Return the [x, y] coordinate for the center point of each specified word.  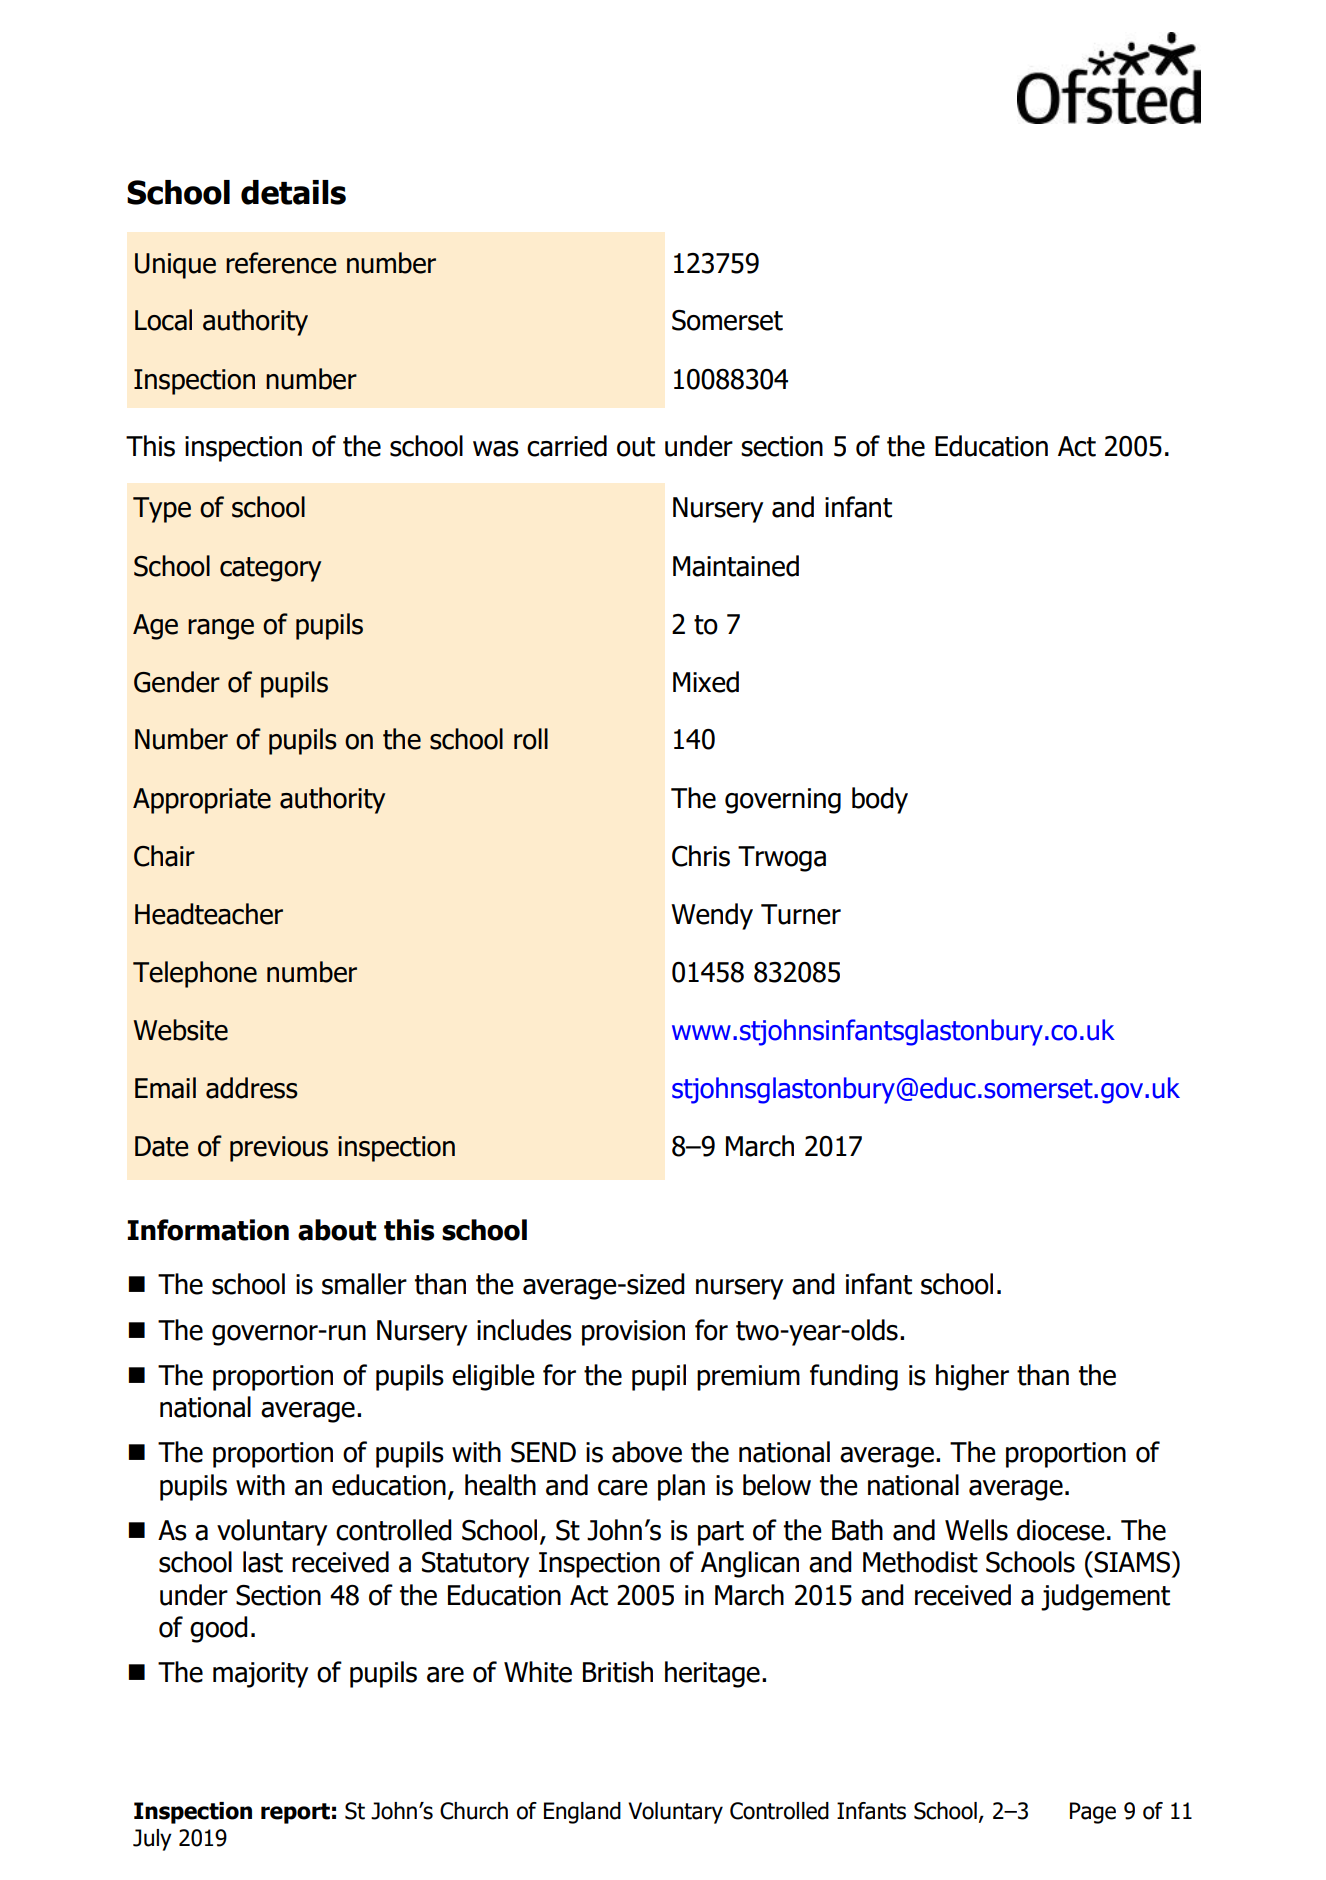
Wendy [712, 916]
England [582, 1813]
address [252, 1088]
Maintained [736, 566]
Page [1093, 1813]
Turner [801, 914]
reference [281, 263]
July [152, 1840]
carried [567, 446]
